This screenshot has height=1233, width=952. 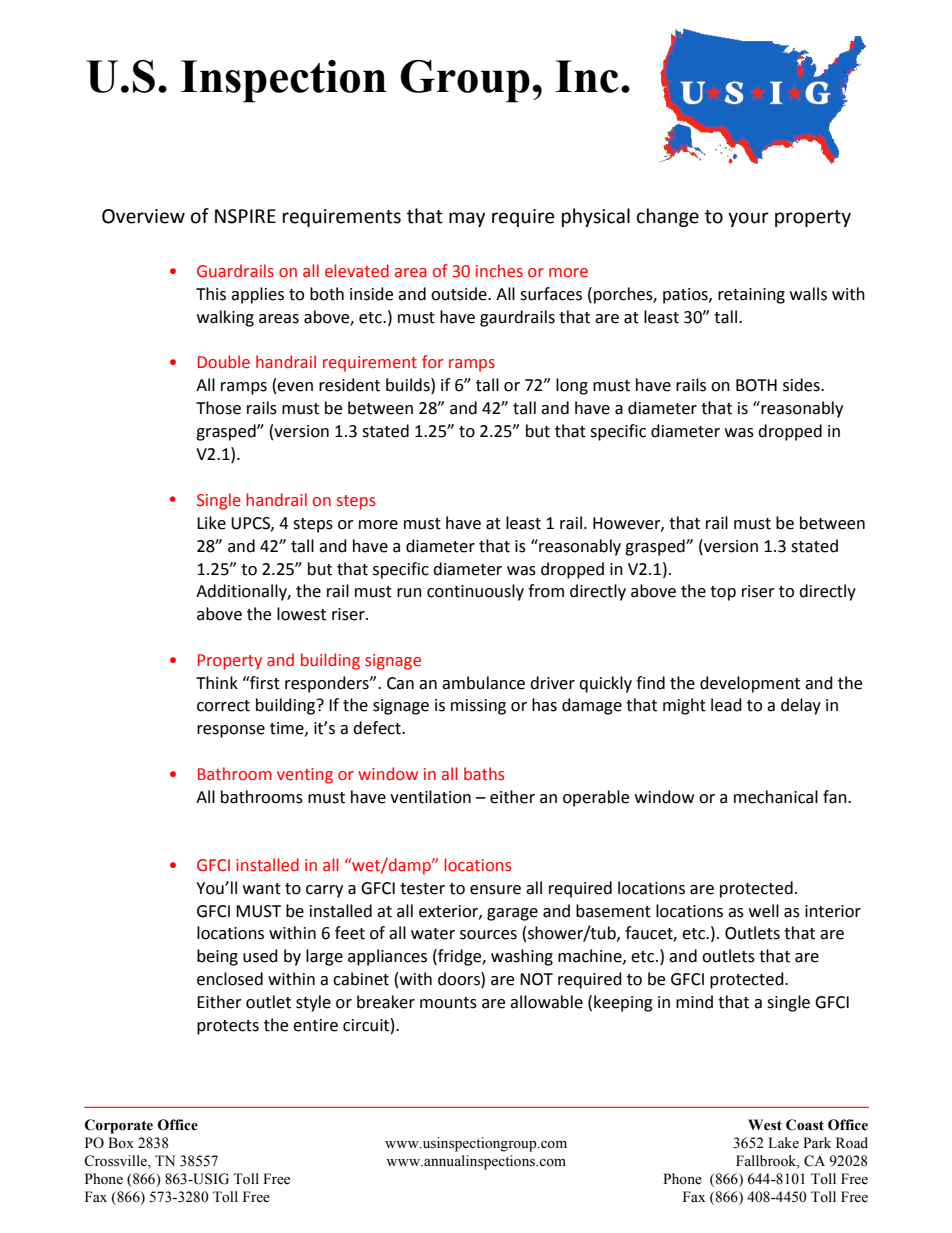 What do you see at coordinates (467, 219) in the screenshot?
I see `may` at bounding box center [467, 219].
